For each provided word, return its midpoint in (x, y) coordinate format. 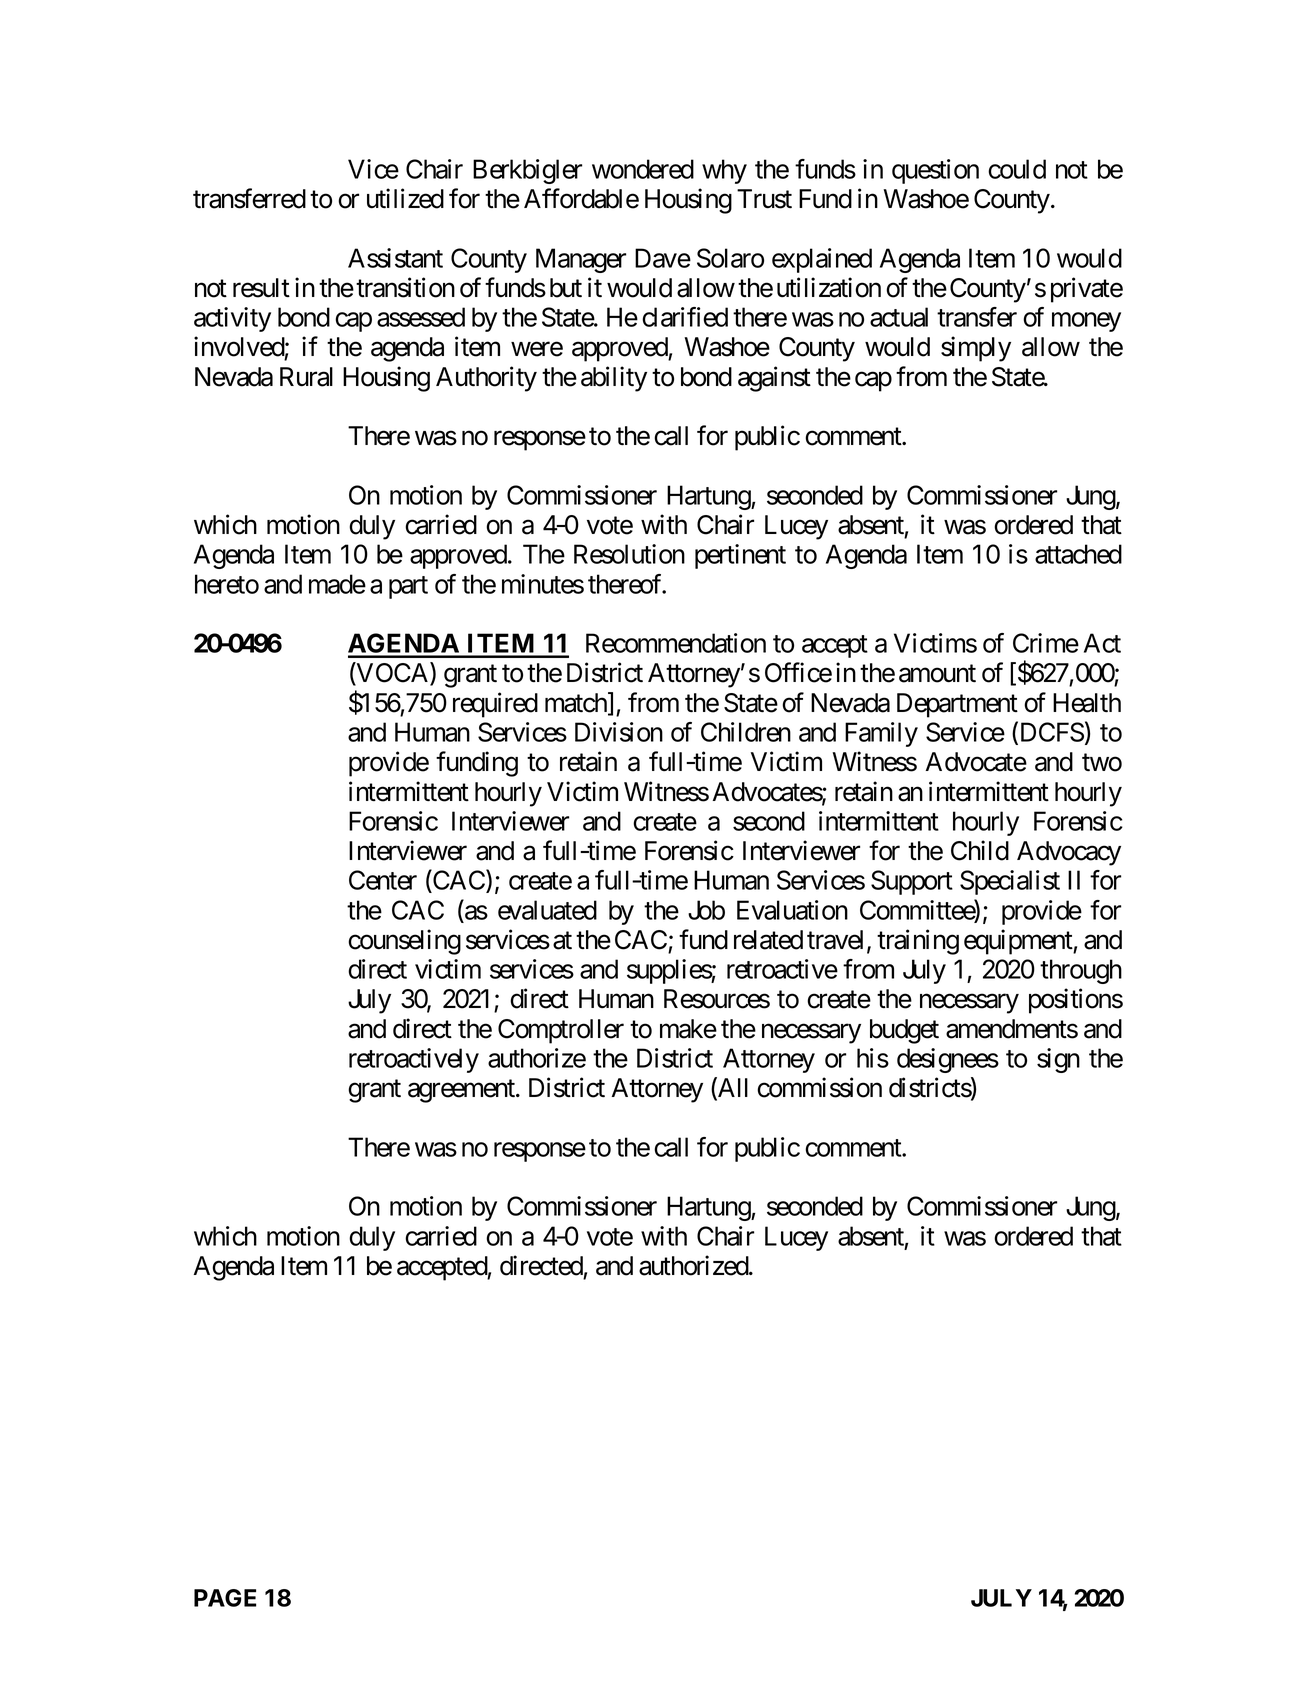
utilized (405, 198)
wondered (643, 169)
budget (904, 1031)
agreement (462, 1091)
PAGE (225, 1598)
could (1017, 169)
